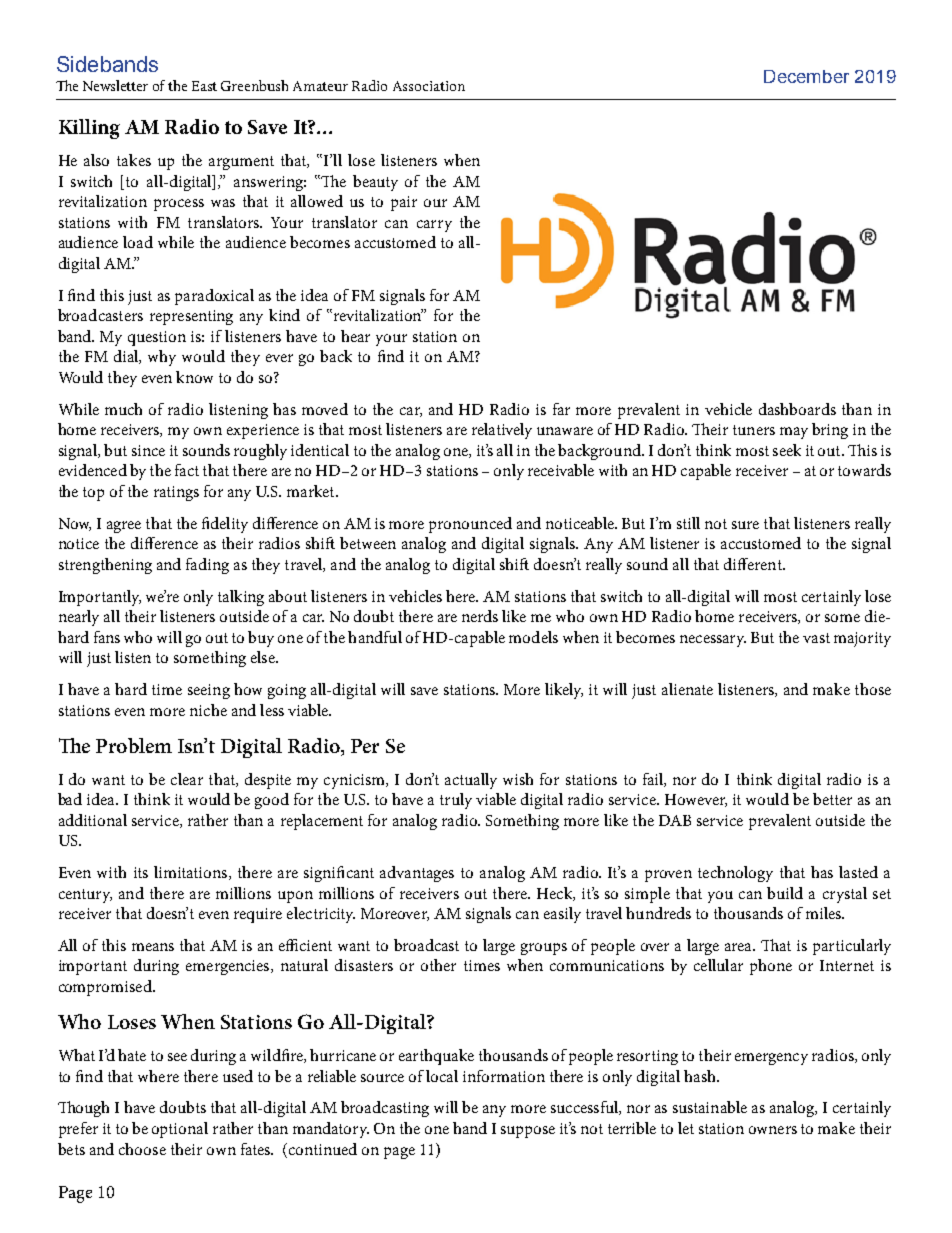 Image resolution: width=952 pixels, height=1233 pixels. I want to click on Association, so click(429, 86).
